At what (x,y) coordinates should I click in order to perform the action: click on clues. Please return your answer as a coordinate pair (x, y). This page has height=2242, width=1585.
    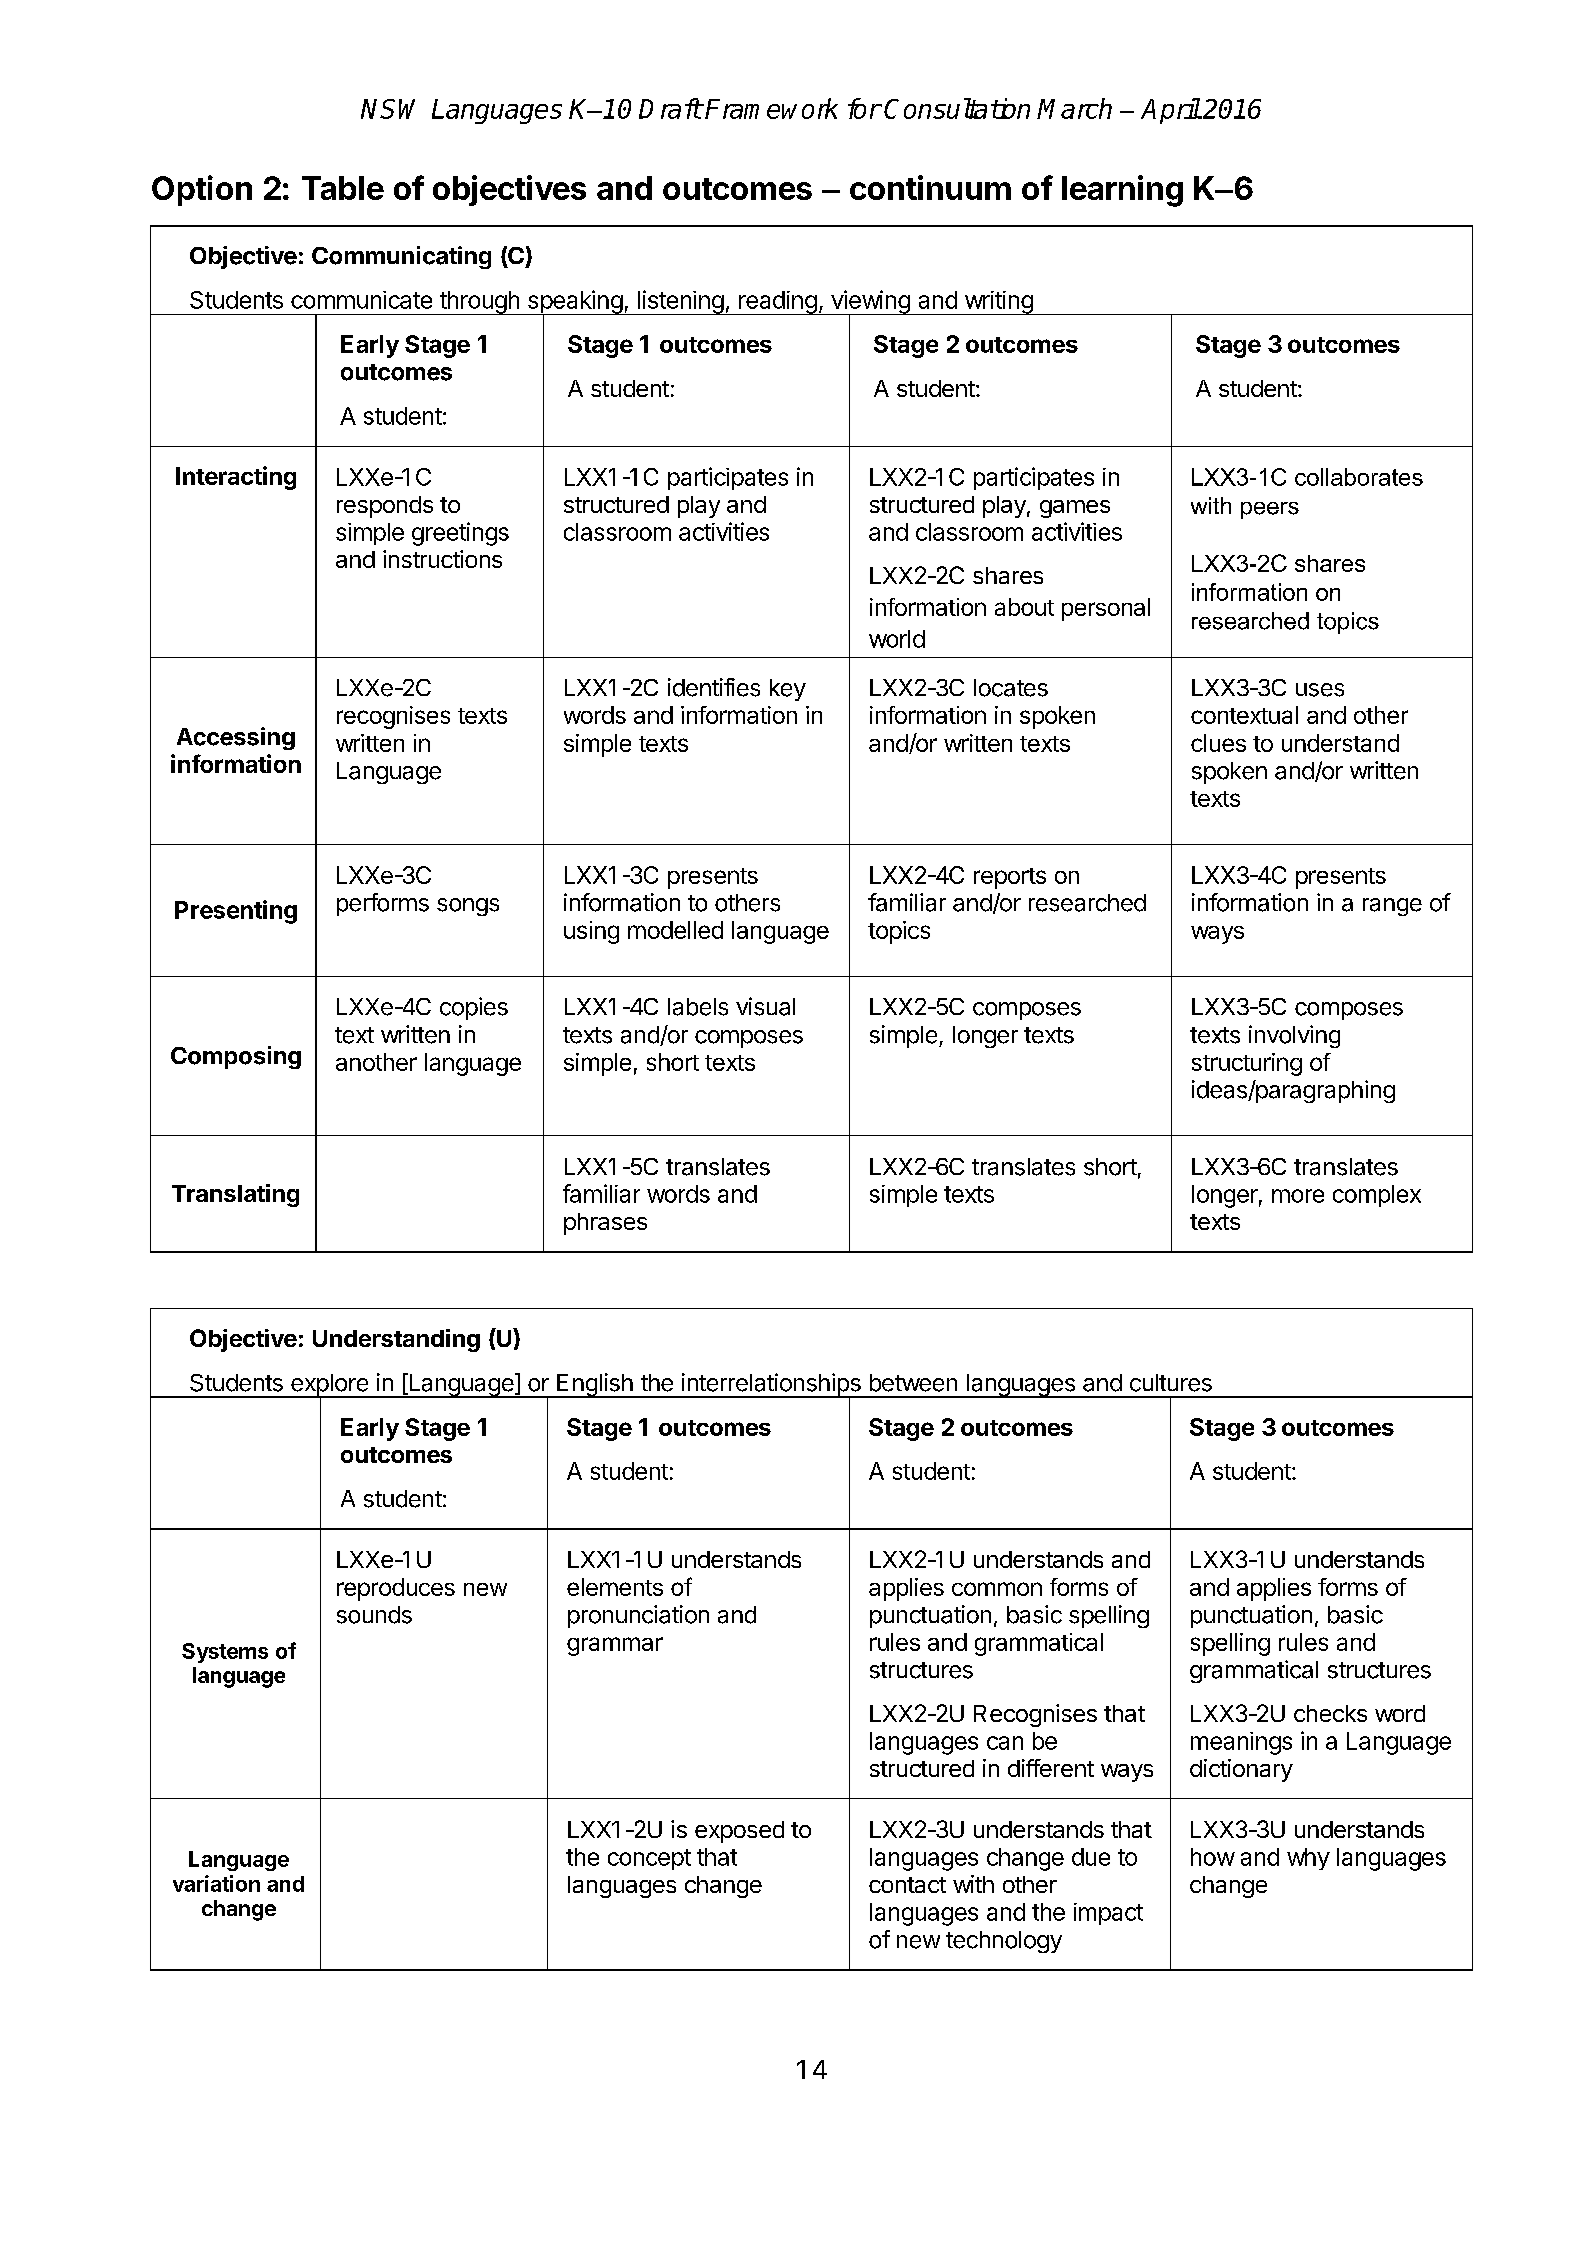
    Looking at the image, I should click on (1218, 743).
